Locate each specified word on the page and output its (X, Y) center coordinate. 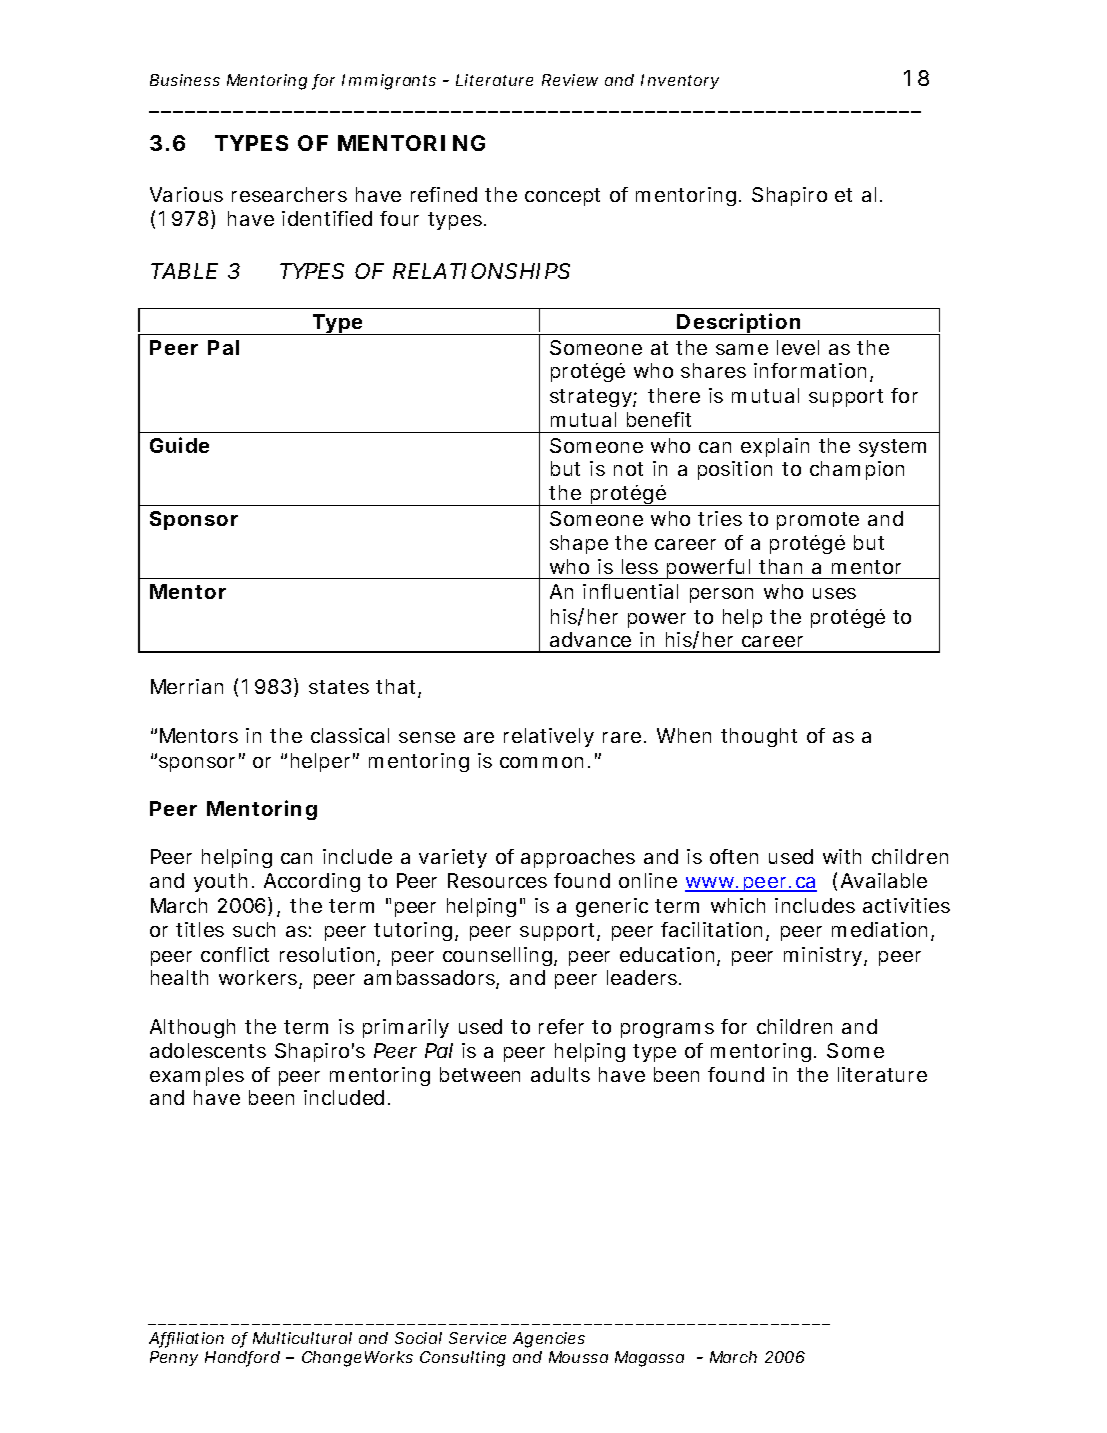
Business (185, 80)
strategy (592, 398)
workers (259, 979)
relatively (549, 737)
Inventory (680, 81)
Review (570, 80)
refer (561, 1026)
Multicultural (302, 1338)
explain (775, 447)
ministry (824, 956)
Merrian (187, 686)
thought (759, 737)
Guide (179, 445)
